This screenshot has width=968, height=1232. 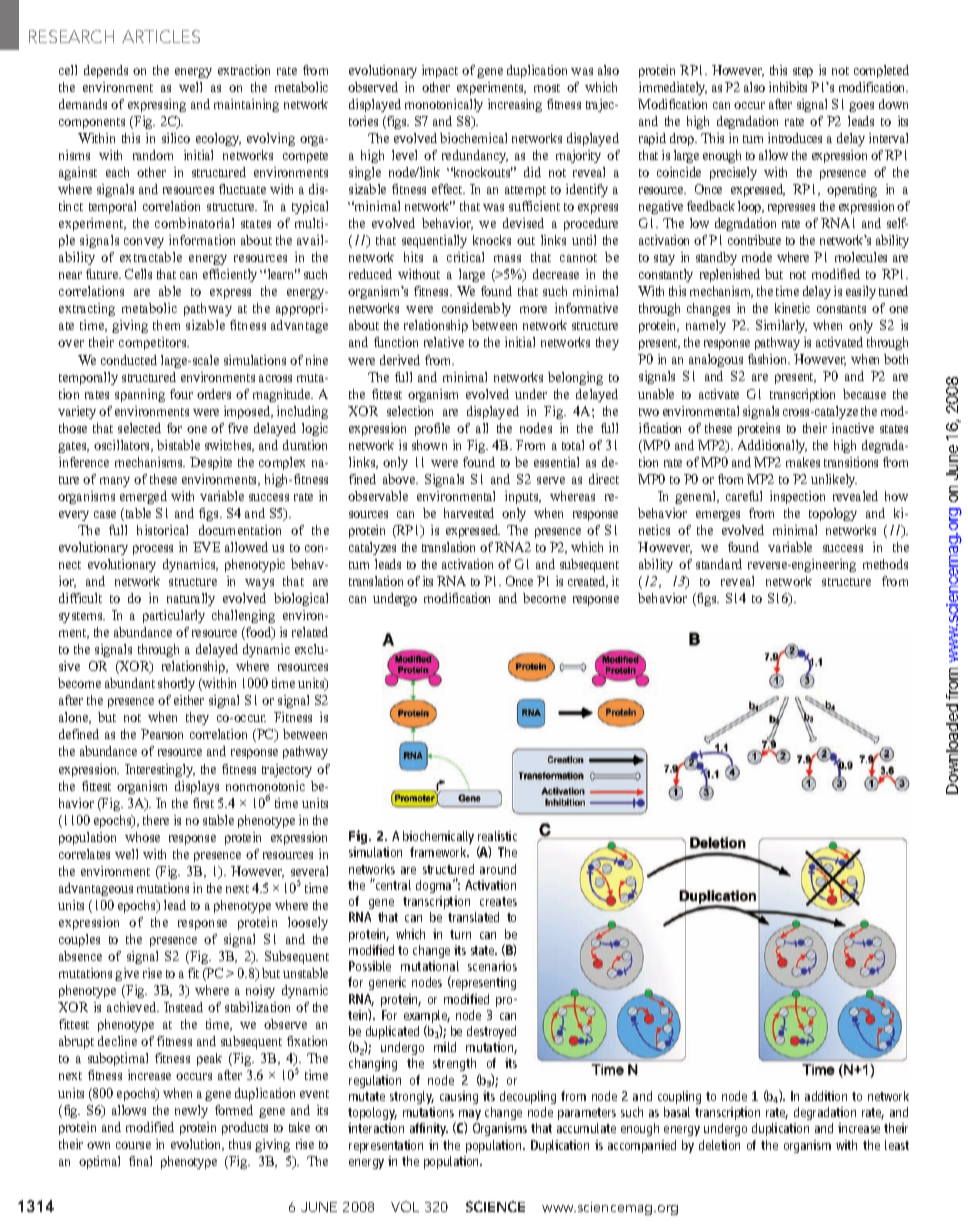 What do you see at coordinates (588, 582) in the screenshot?
I see `created` at bounding box center [588, 582].
